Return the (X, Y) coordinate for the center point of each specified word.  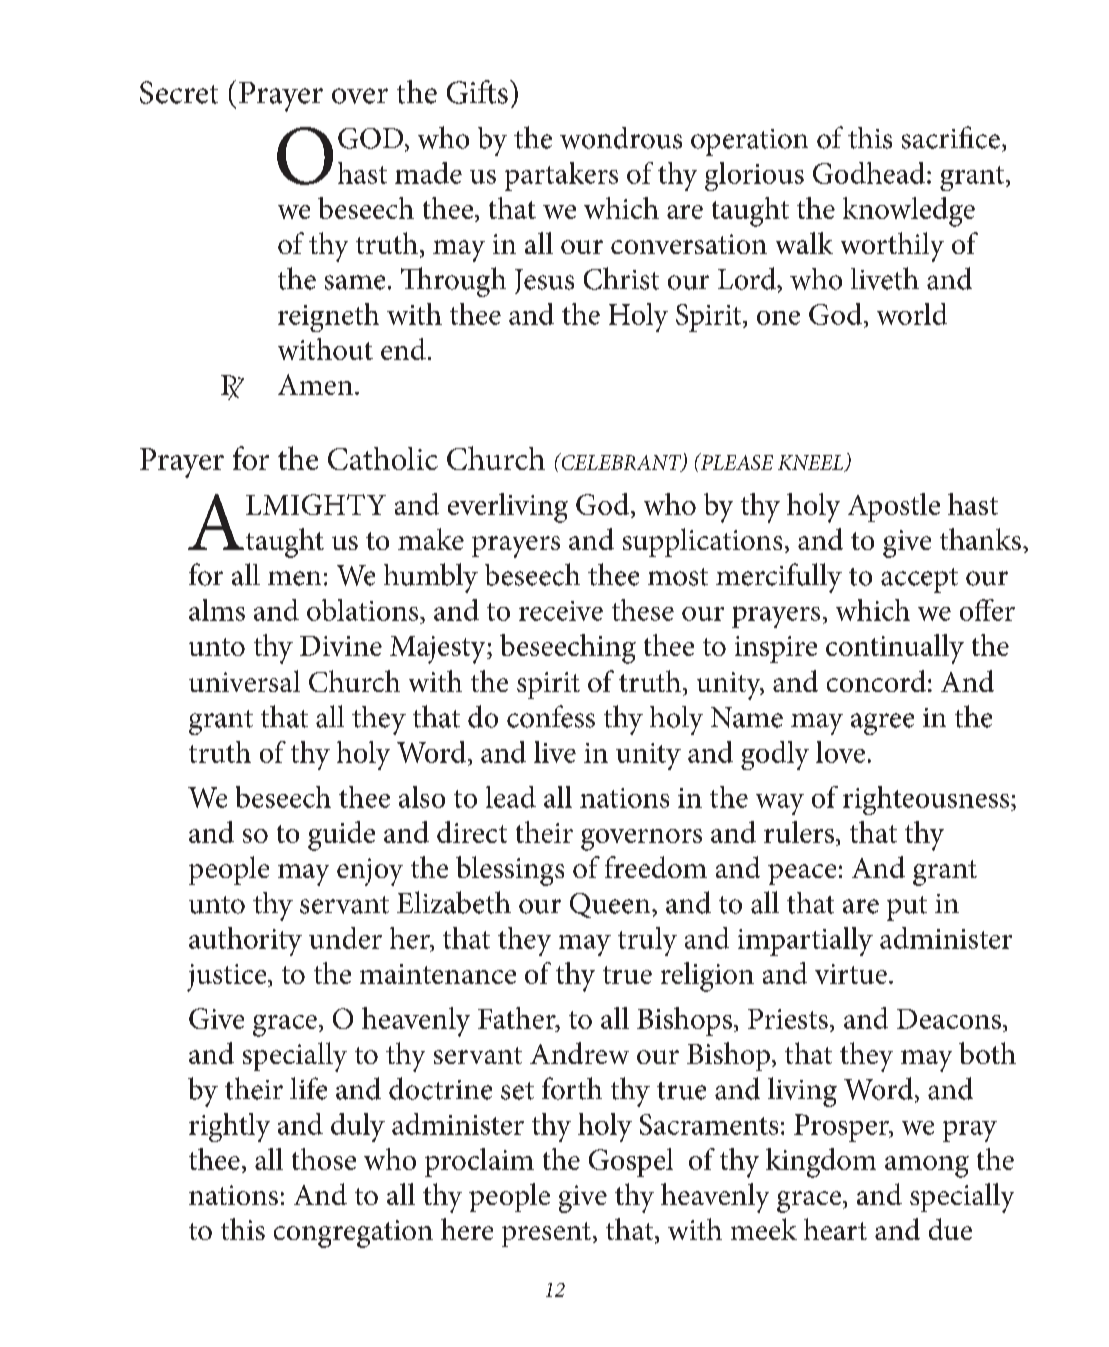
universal (244, 681)
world (912, 314)
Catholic (383, 458)
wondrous (621, 138)
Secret (179, 92)
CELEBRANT (621, 462)
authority (245, 941)
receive (561, 611)
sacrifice (951, 137)
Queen (611, 905)
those (324, 1159)
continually (895, 649)
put (907, 908)
